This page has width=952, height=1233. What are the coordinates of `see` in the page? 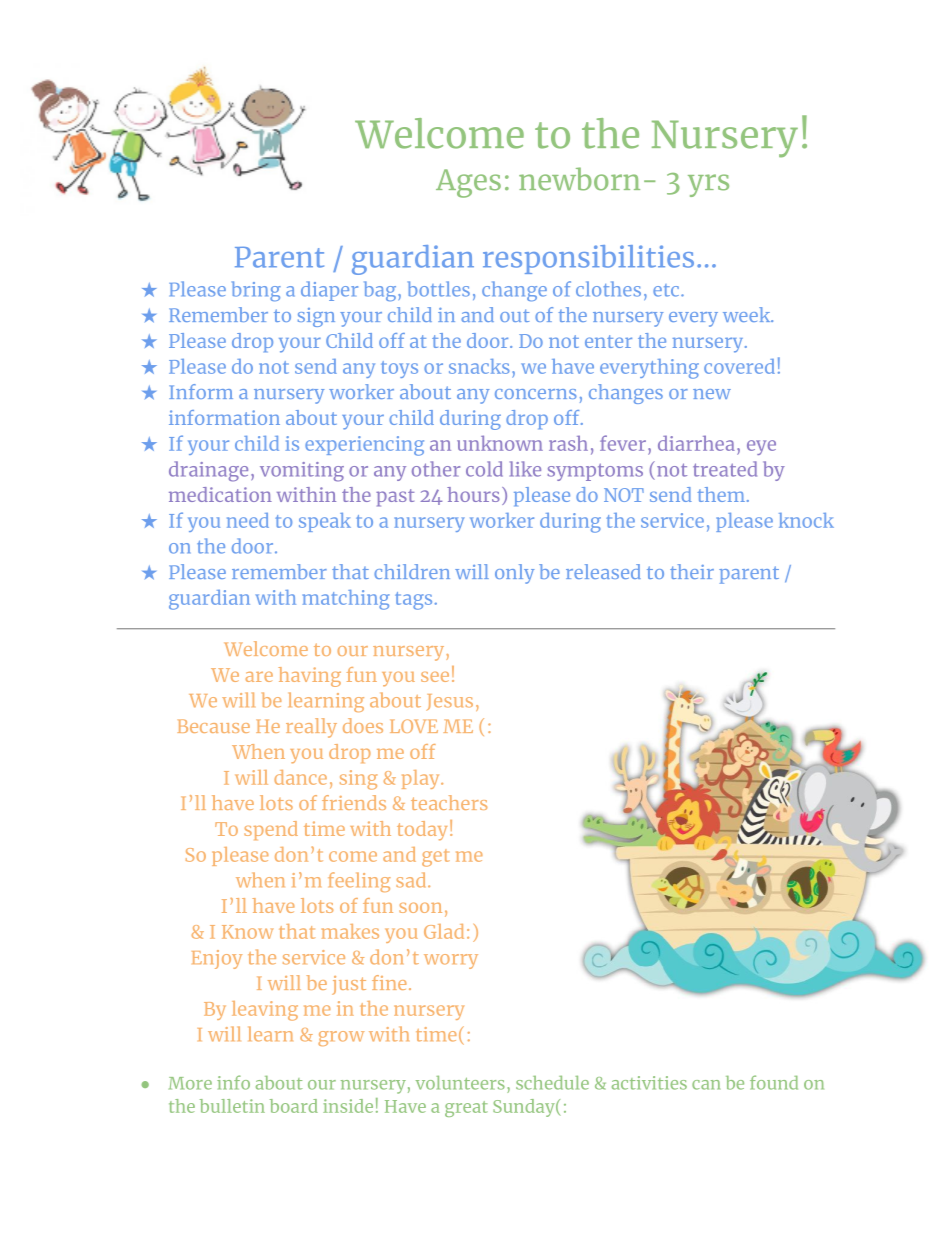 It's located at (435, 676).
